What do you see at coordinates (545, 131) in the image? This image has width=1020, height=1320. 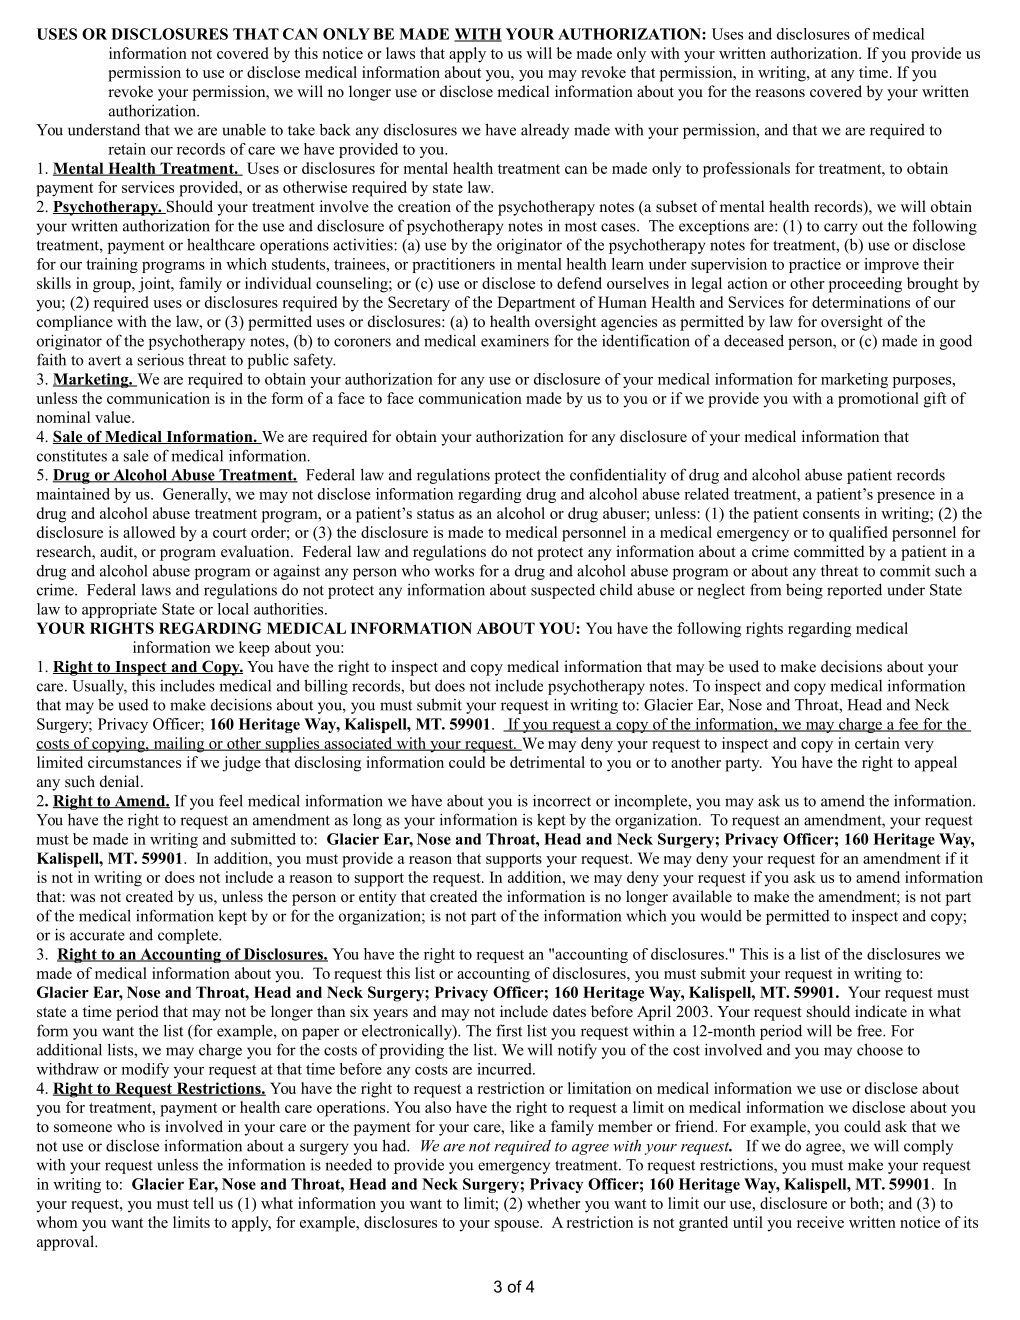 I see `already` at bounding box center [545, 131].
